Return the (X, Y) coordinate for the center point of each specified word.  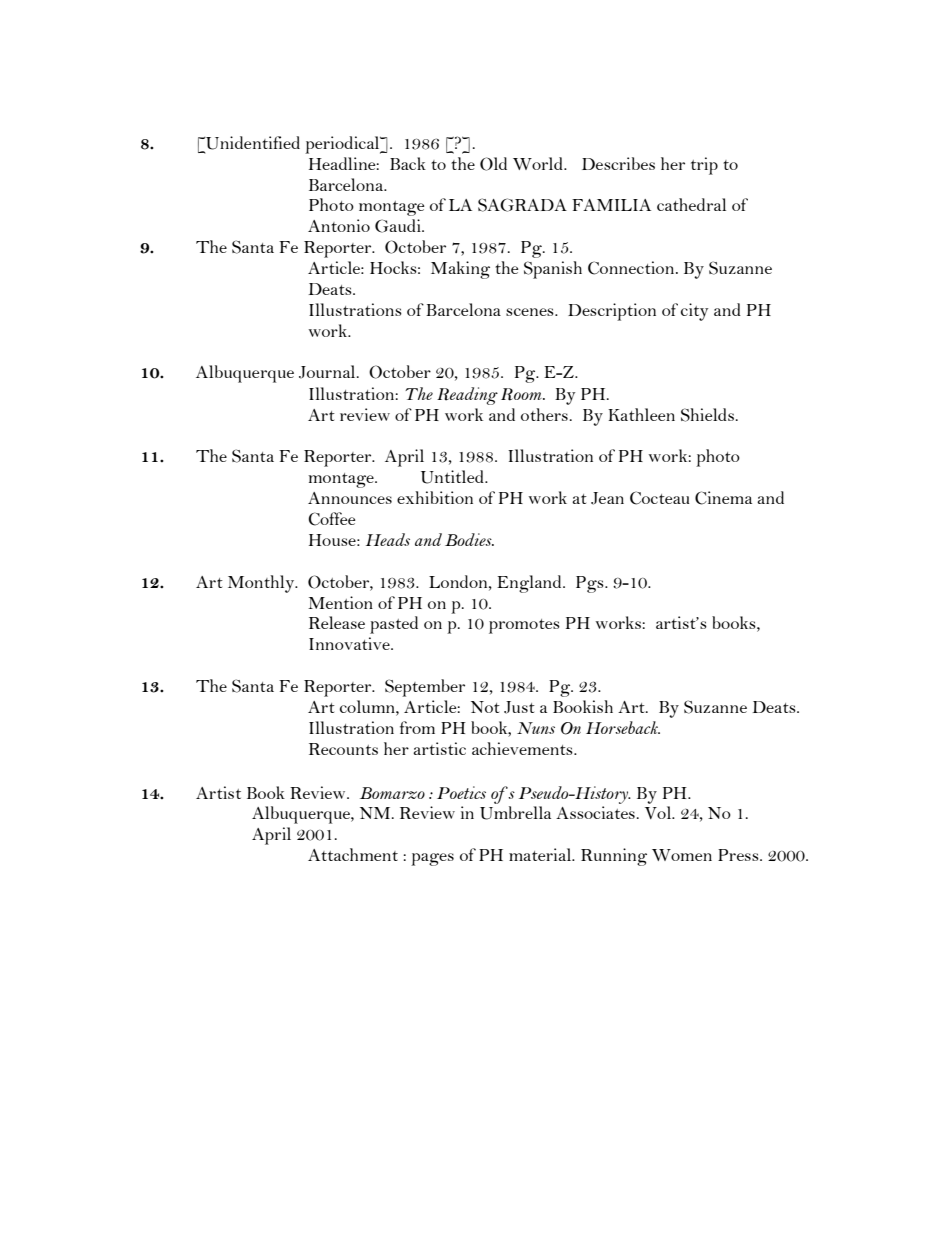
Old (493, 164)
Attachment (353, 854)
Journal (328, 372)
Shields (707, 415)
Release (337, 622)
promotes (524, 626)
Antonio (339, 225)
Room (522, 394)
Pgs (591, 584)
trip (704, 166)
